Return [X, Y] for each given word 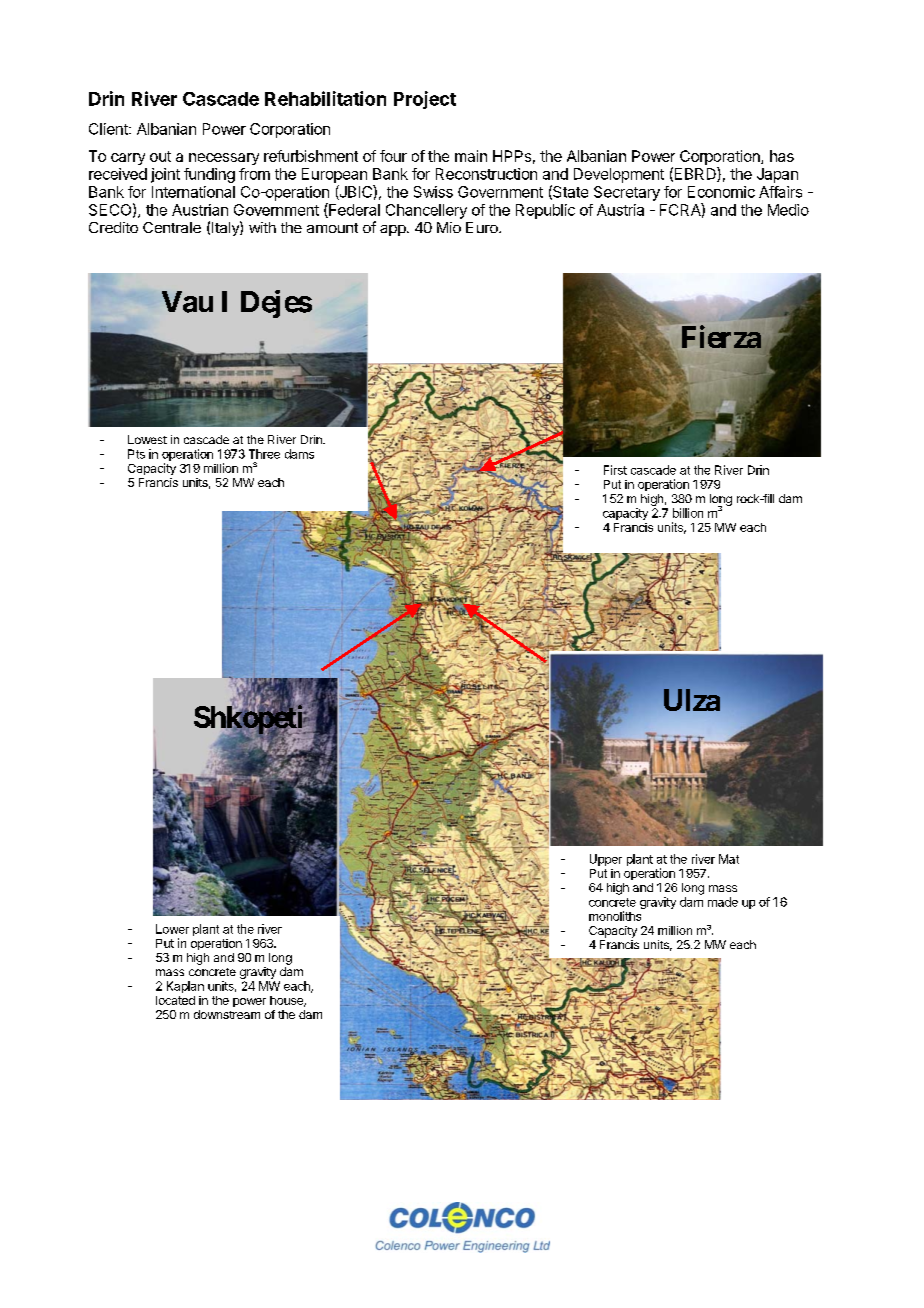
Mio [449, 227]
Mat [729, 859]
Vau [187, 302]
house [287, 1001]
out [160, 156]
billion [688, 513]
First [615, 470]
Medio [788, 210]
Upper [606, 860]
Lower [172, 929]
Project [425, 100]
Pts [136, 454]
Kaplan [185, 987]
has [782, 156]
